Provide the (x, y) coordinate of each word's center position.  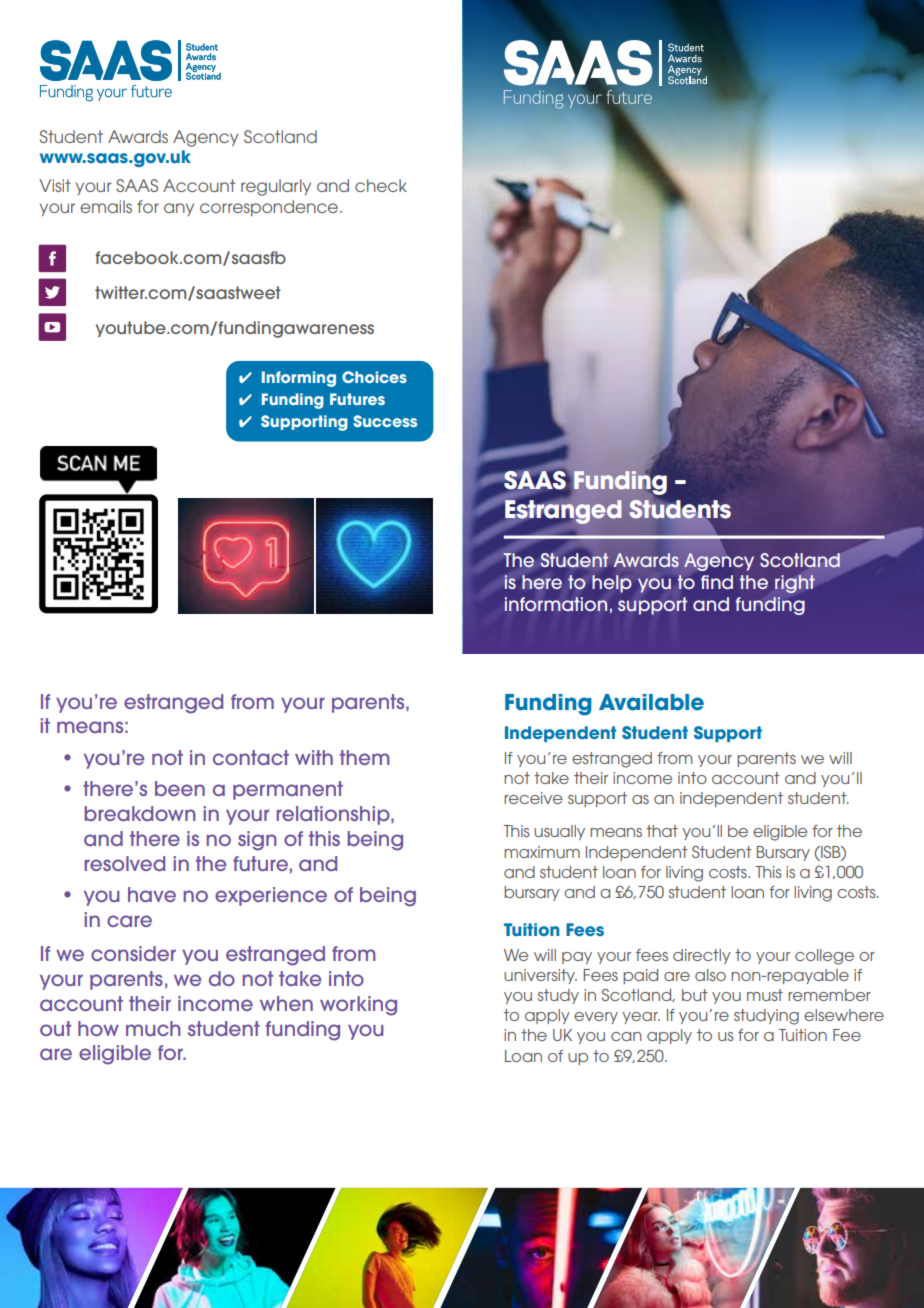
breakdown (140, 813)
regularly (276, 187)
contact (251, 757)
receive (533, 798)
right (795, 584)
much (153, 1028)
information (556, 604)
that (662, 831)
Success (385, 421)
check (381, 185)
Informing (299, 379)
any (179, 209)
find (717, 582)
